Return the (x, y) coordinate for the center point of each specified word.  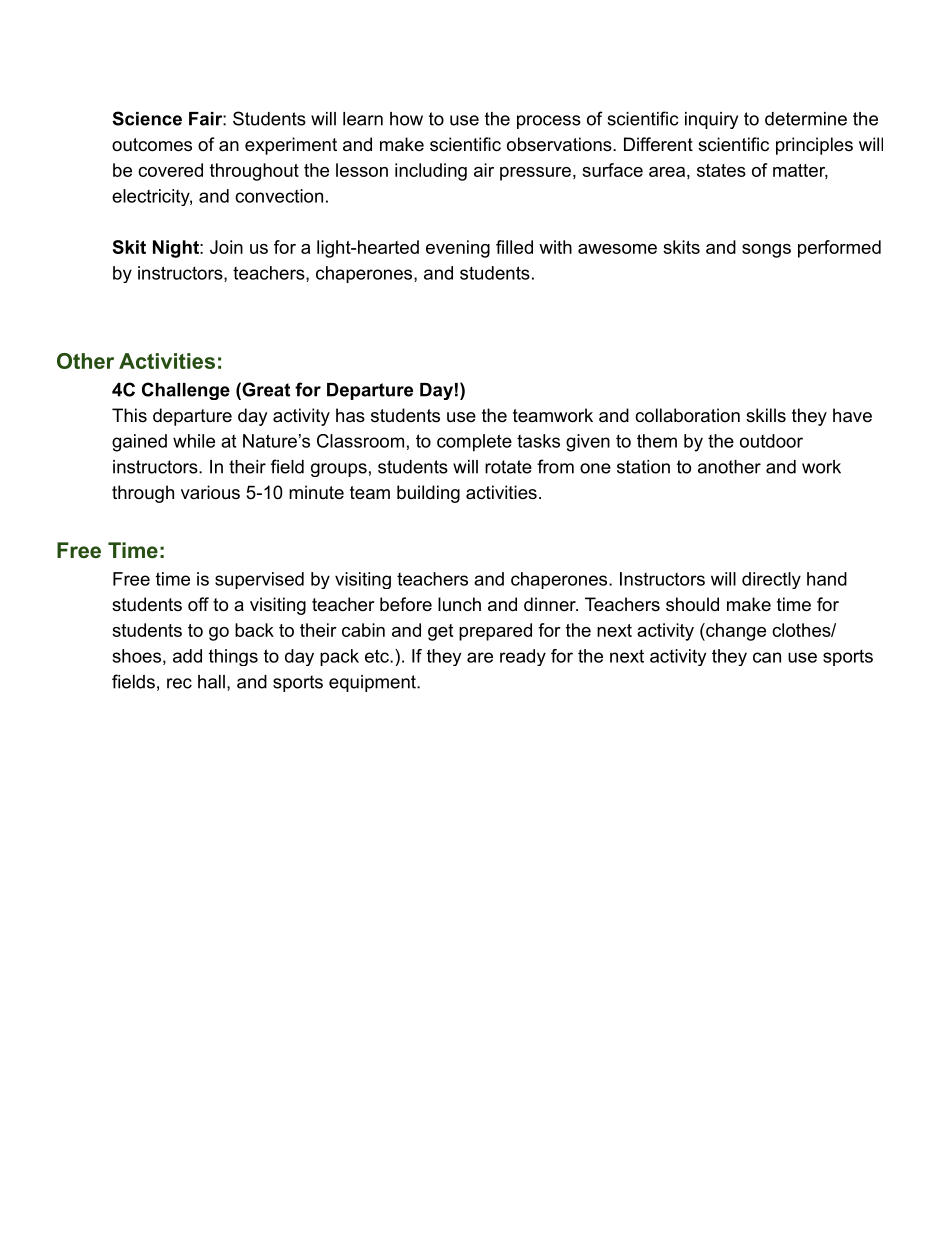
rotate (508, 467)
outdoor (771, 441)
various (210, 492)
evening (458, 249)
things (233, 657)
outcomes (152, 145)
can (767, 657)
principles (814, 146)
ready (523, 657)
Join (226, 247)
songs (766, 251)
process (549, 122)
